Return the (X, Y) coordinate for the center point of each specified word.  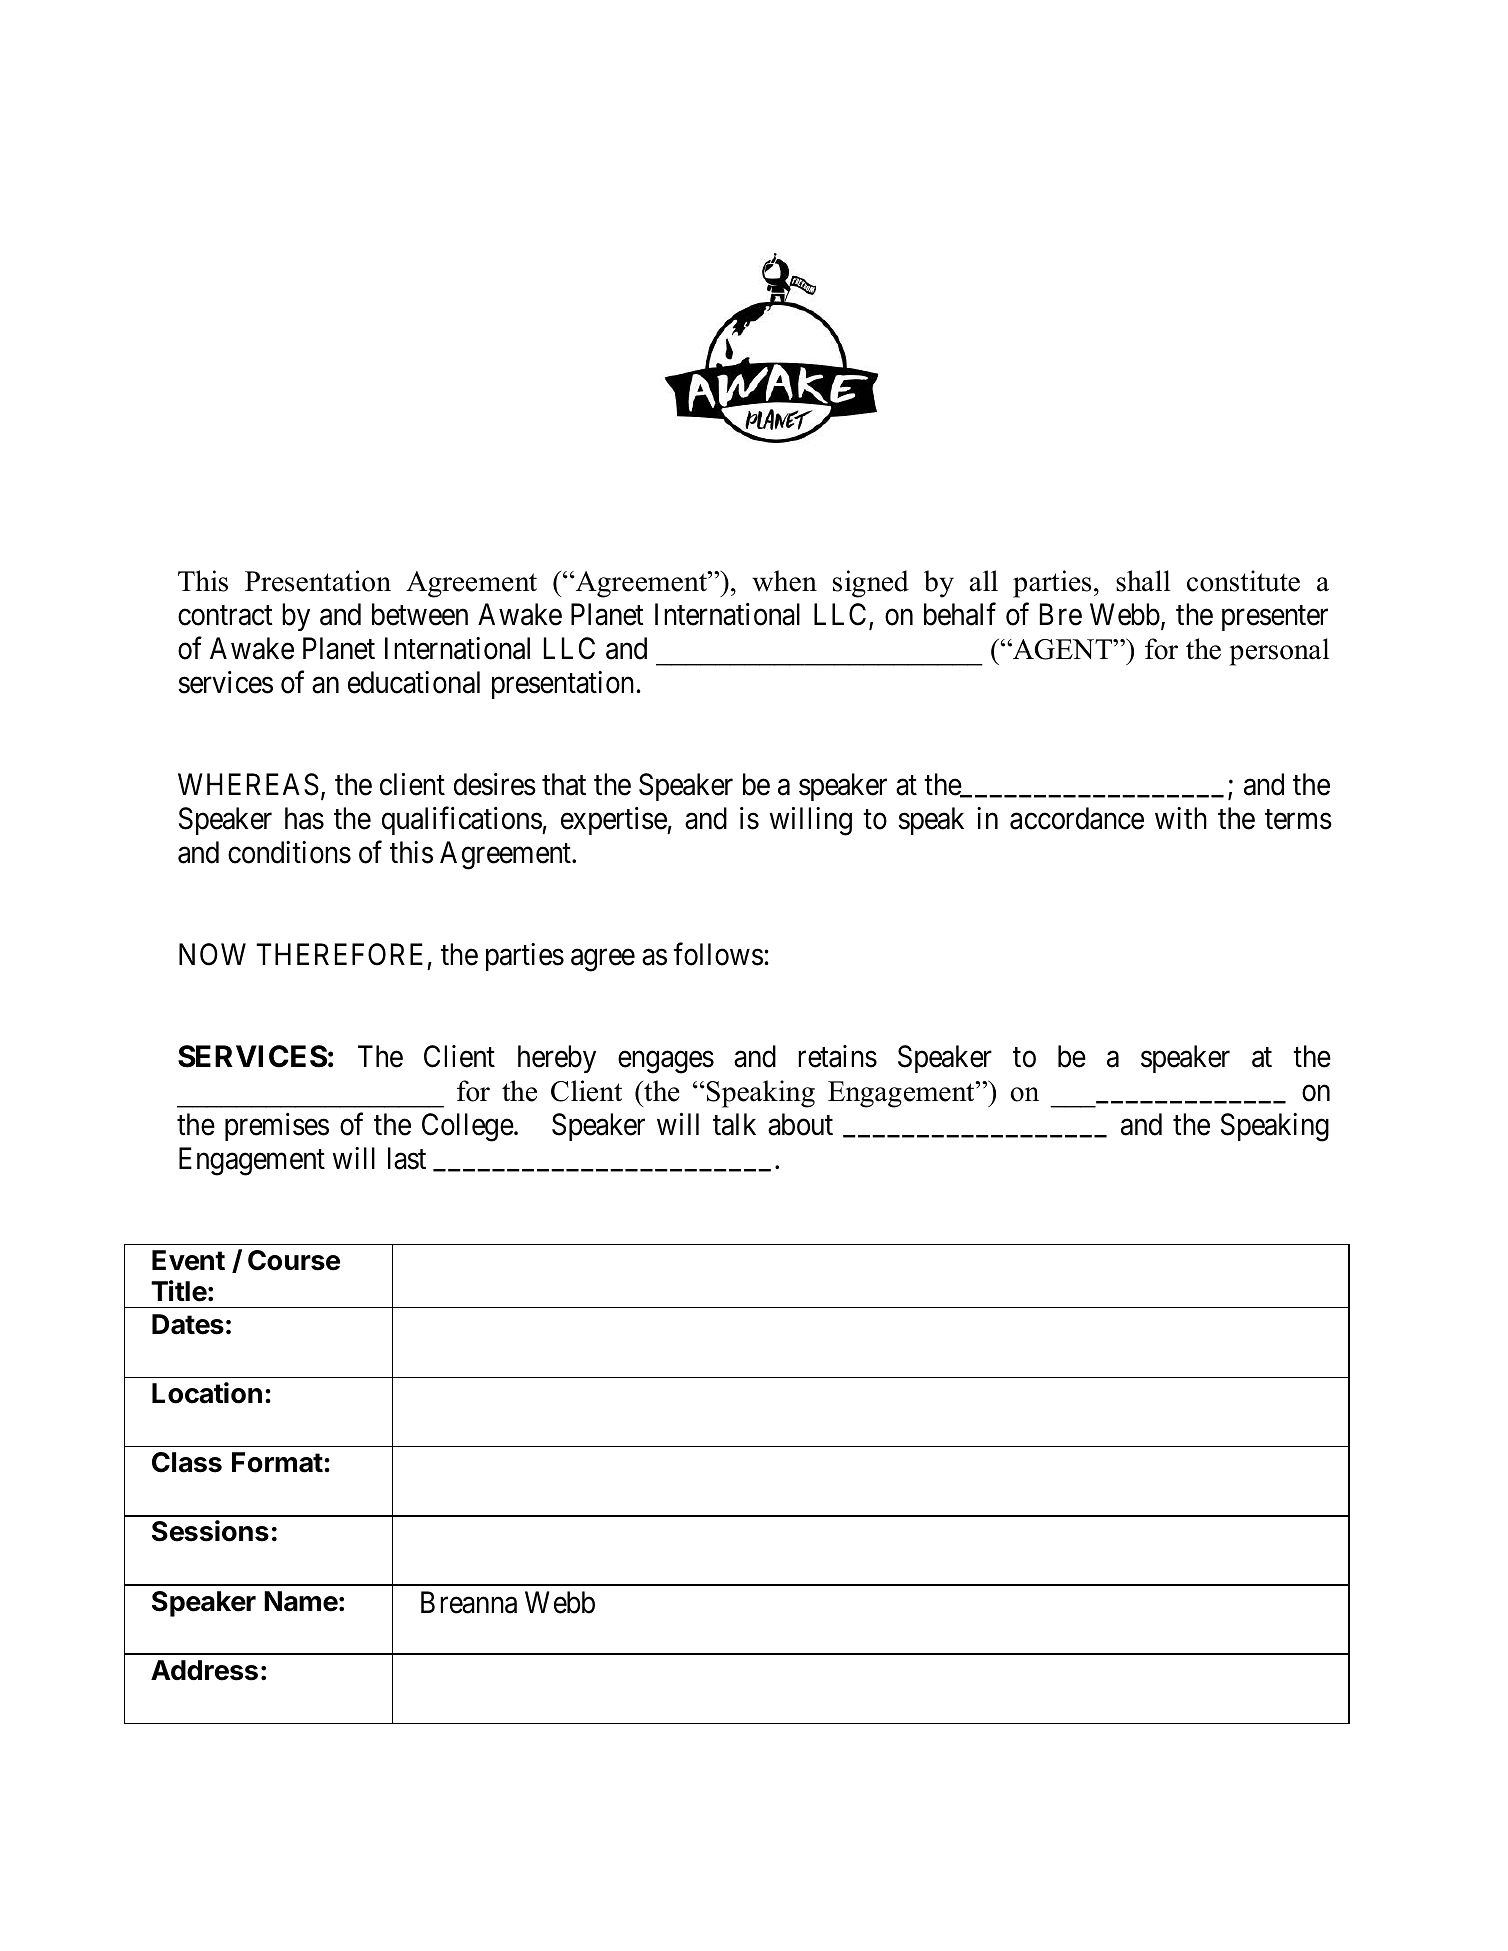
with (1181, 818)
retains (837, 1056)
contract (225, 616)
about (800, 1124)
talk (734, 1124)
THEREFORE (339, 954)
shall (1143, 581)
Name (301, 1601)
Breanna (469, 1602)
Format (277, 1462)
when (784, 581)
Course (294, 1260)
